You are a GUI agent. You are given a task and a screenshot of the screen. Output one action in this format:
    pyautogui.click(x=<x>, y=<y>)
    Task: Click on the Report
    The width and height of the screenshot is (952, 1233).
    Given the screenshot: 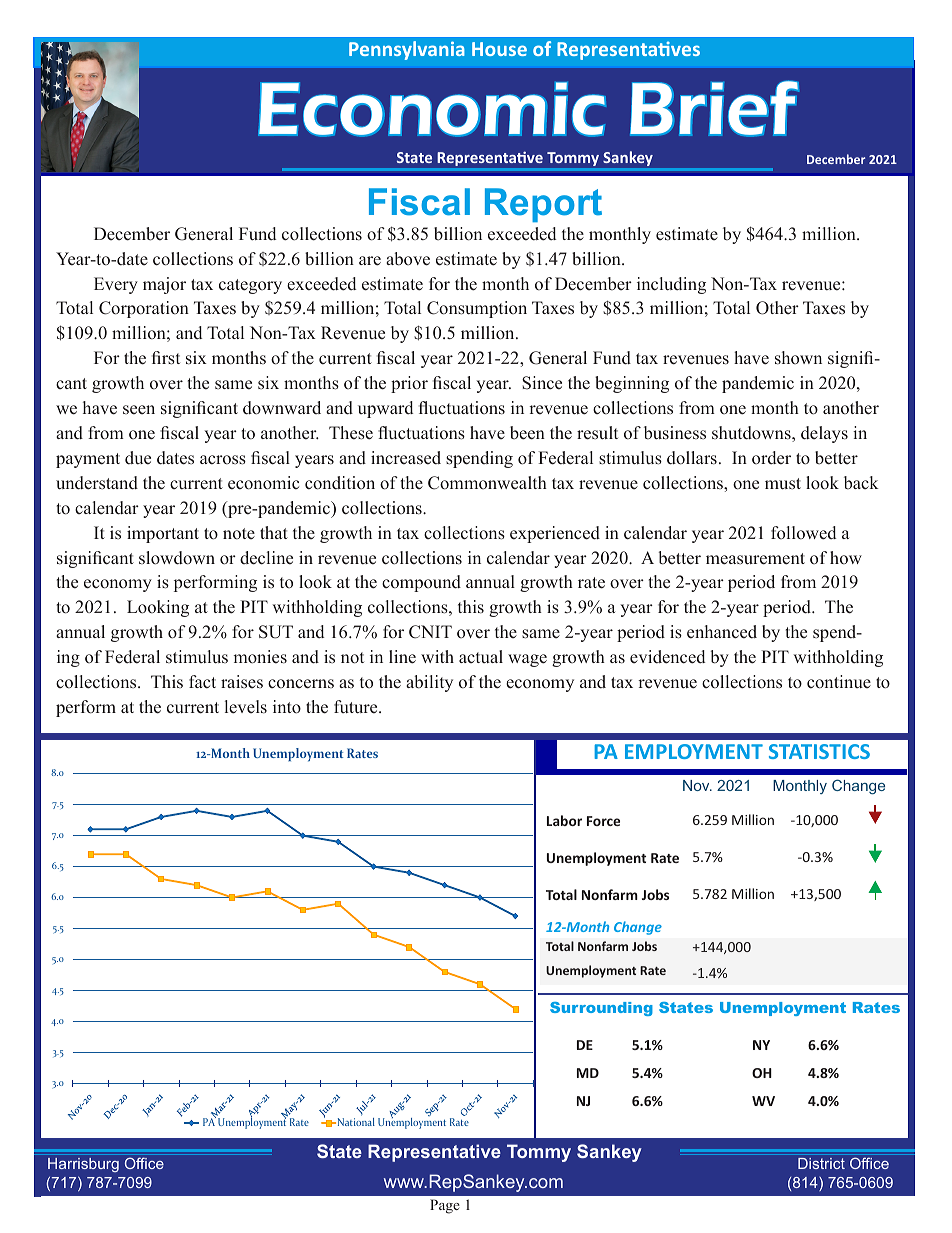 What is the action you would take?
    pyautogui.click(x=543, y=205)
